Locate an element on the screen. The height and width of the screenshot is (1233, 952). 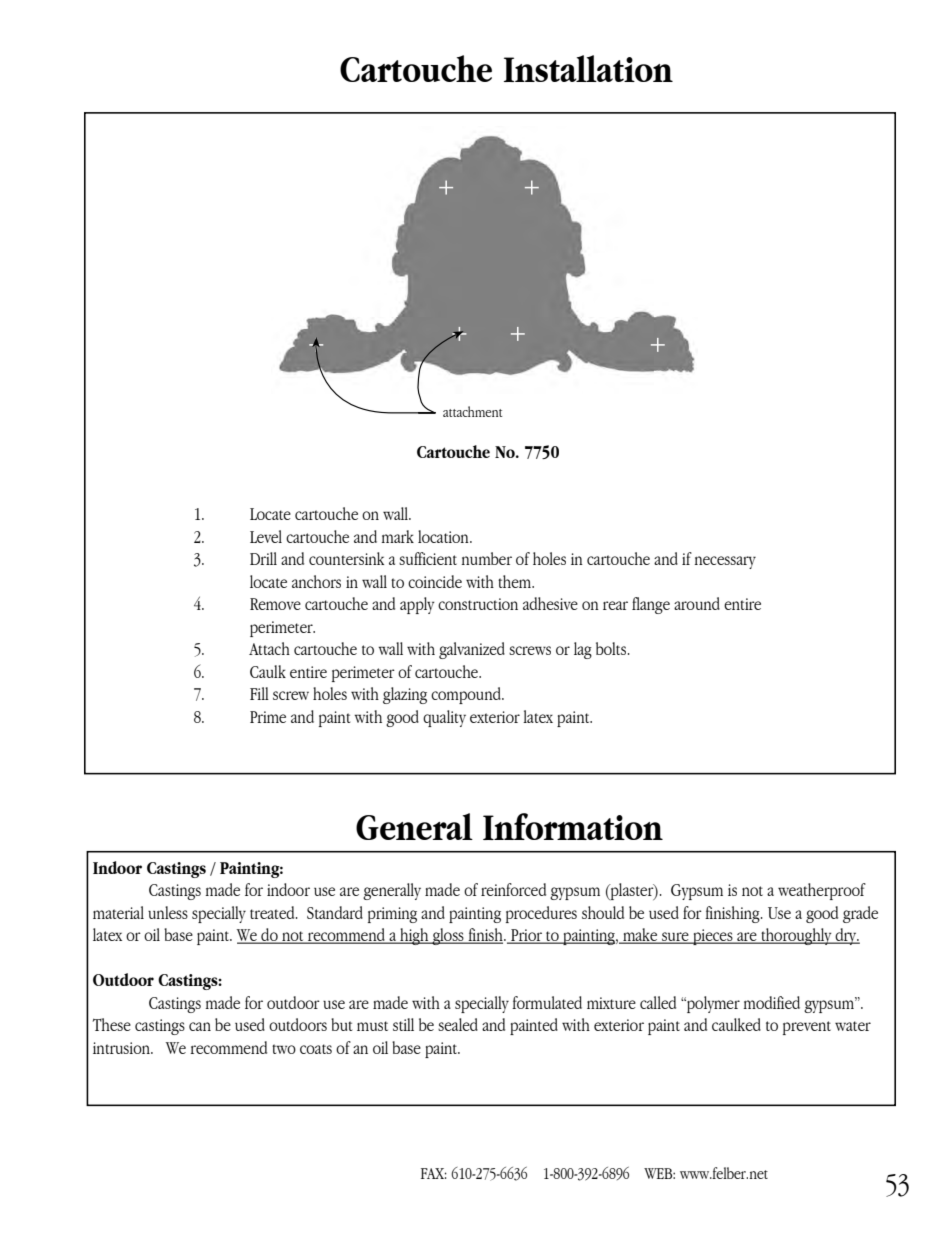
location is located at coordinates (444, 536).
